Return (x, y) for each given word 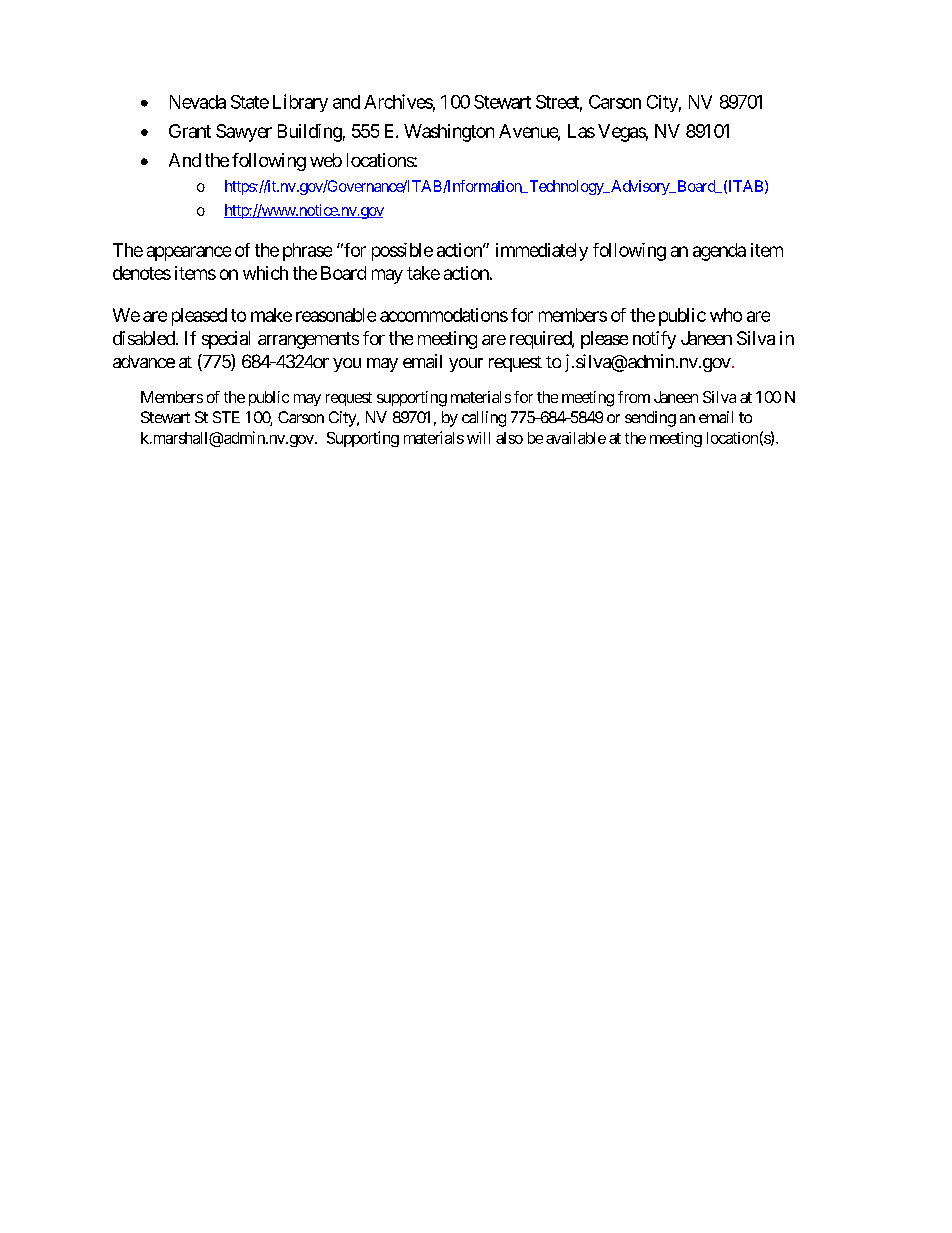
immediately (542, 252)
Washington (449, 133)
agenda (719, 252)
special (226, 340)
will (478, 438)
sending (650, 419)
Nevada (198, 102)
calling (484, 419)
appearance (189, 253)
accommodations (444, 315)
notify (654, 340)
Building (310, 133)
